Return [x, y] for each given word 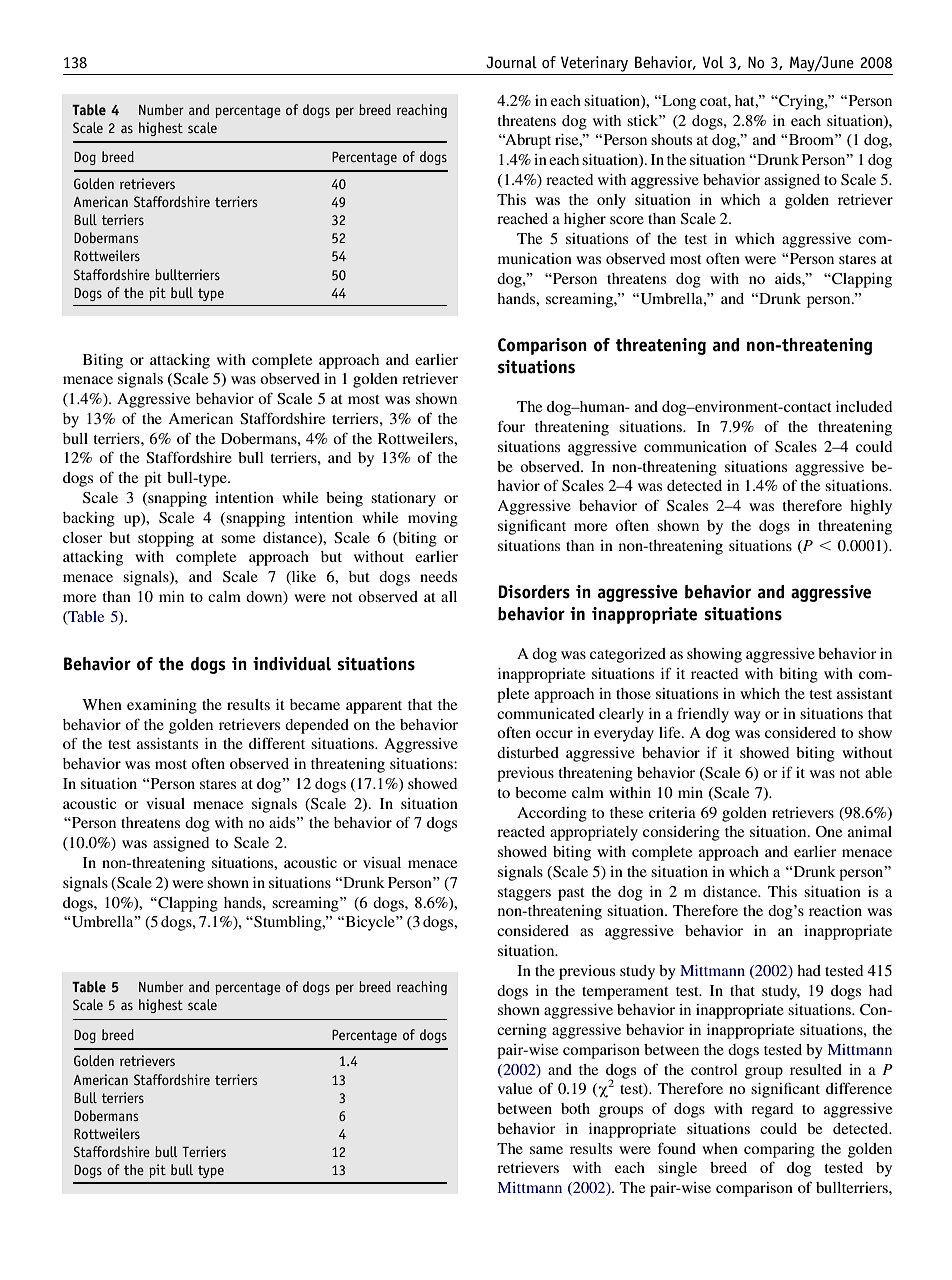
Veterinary [594, 64]
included [864, 406]
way [747, 717]
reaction [835, 910]
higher [585, 220]
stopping [166, 539]
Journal [511, 62]
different [277, 743]
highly [871, 507]
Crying [801, 102]
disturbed [528, 752]
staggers [524, 894]
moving [433, 519]
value [515, 1088]
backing [89, 519]
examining [162, 706]
